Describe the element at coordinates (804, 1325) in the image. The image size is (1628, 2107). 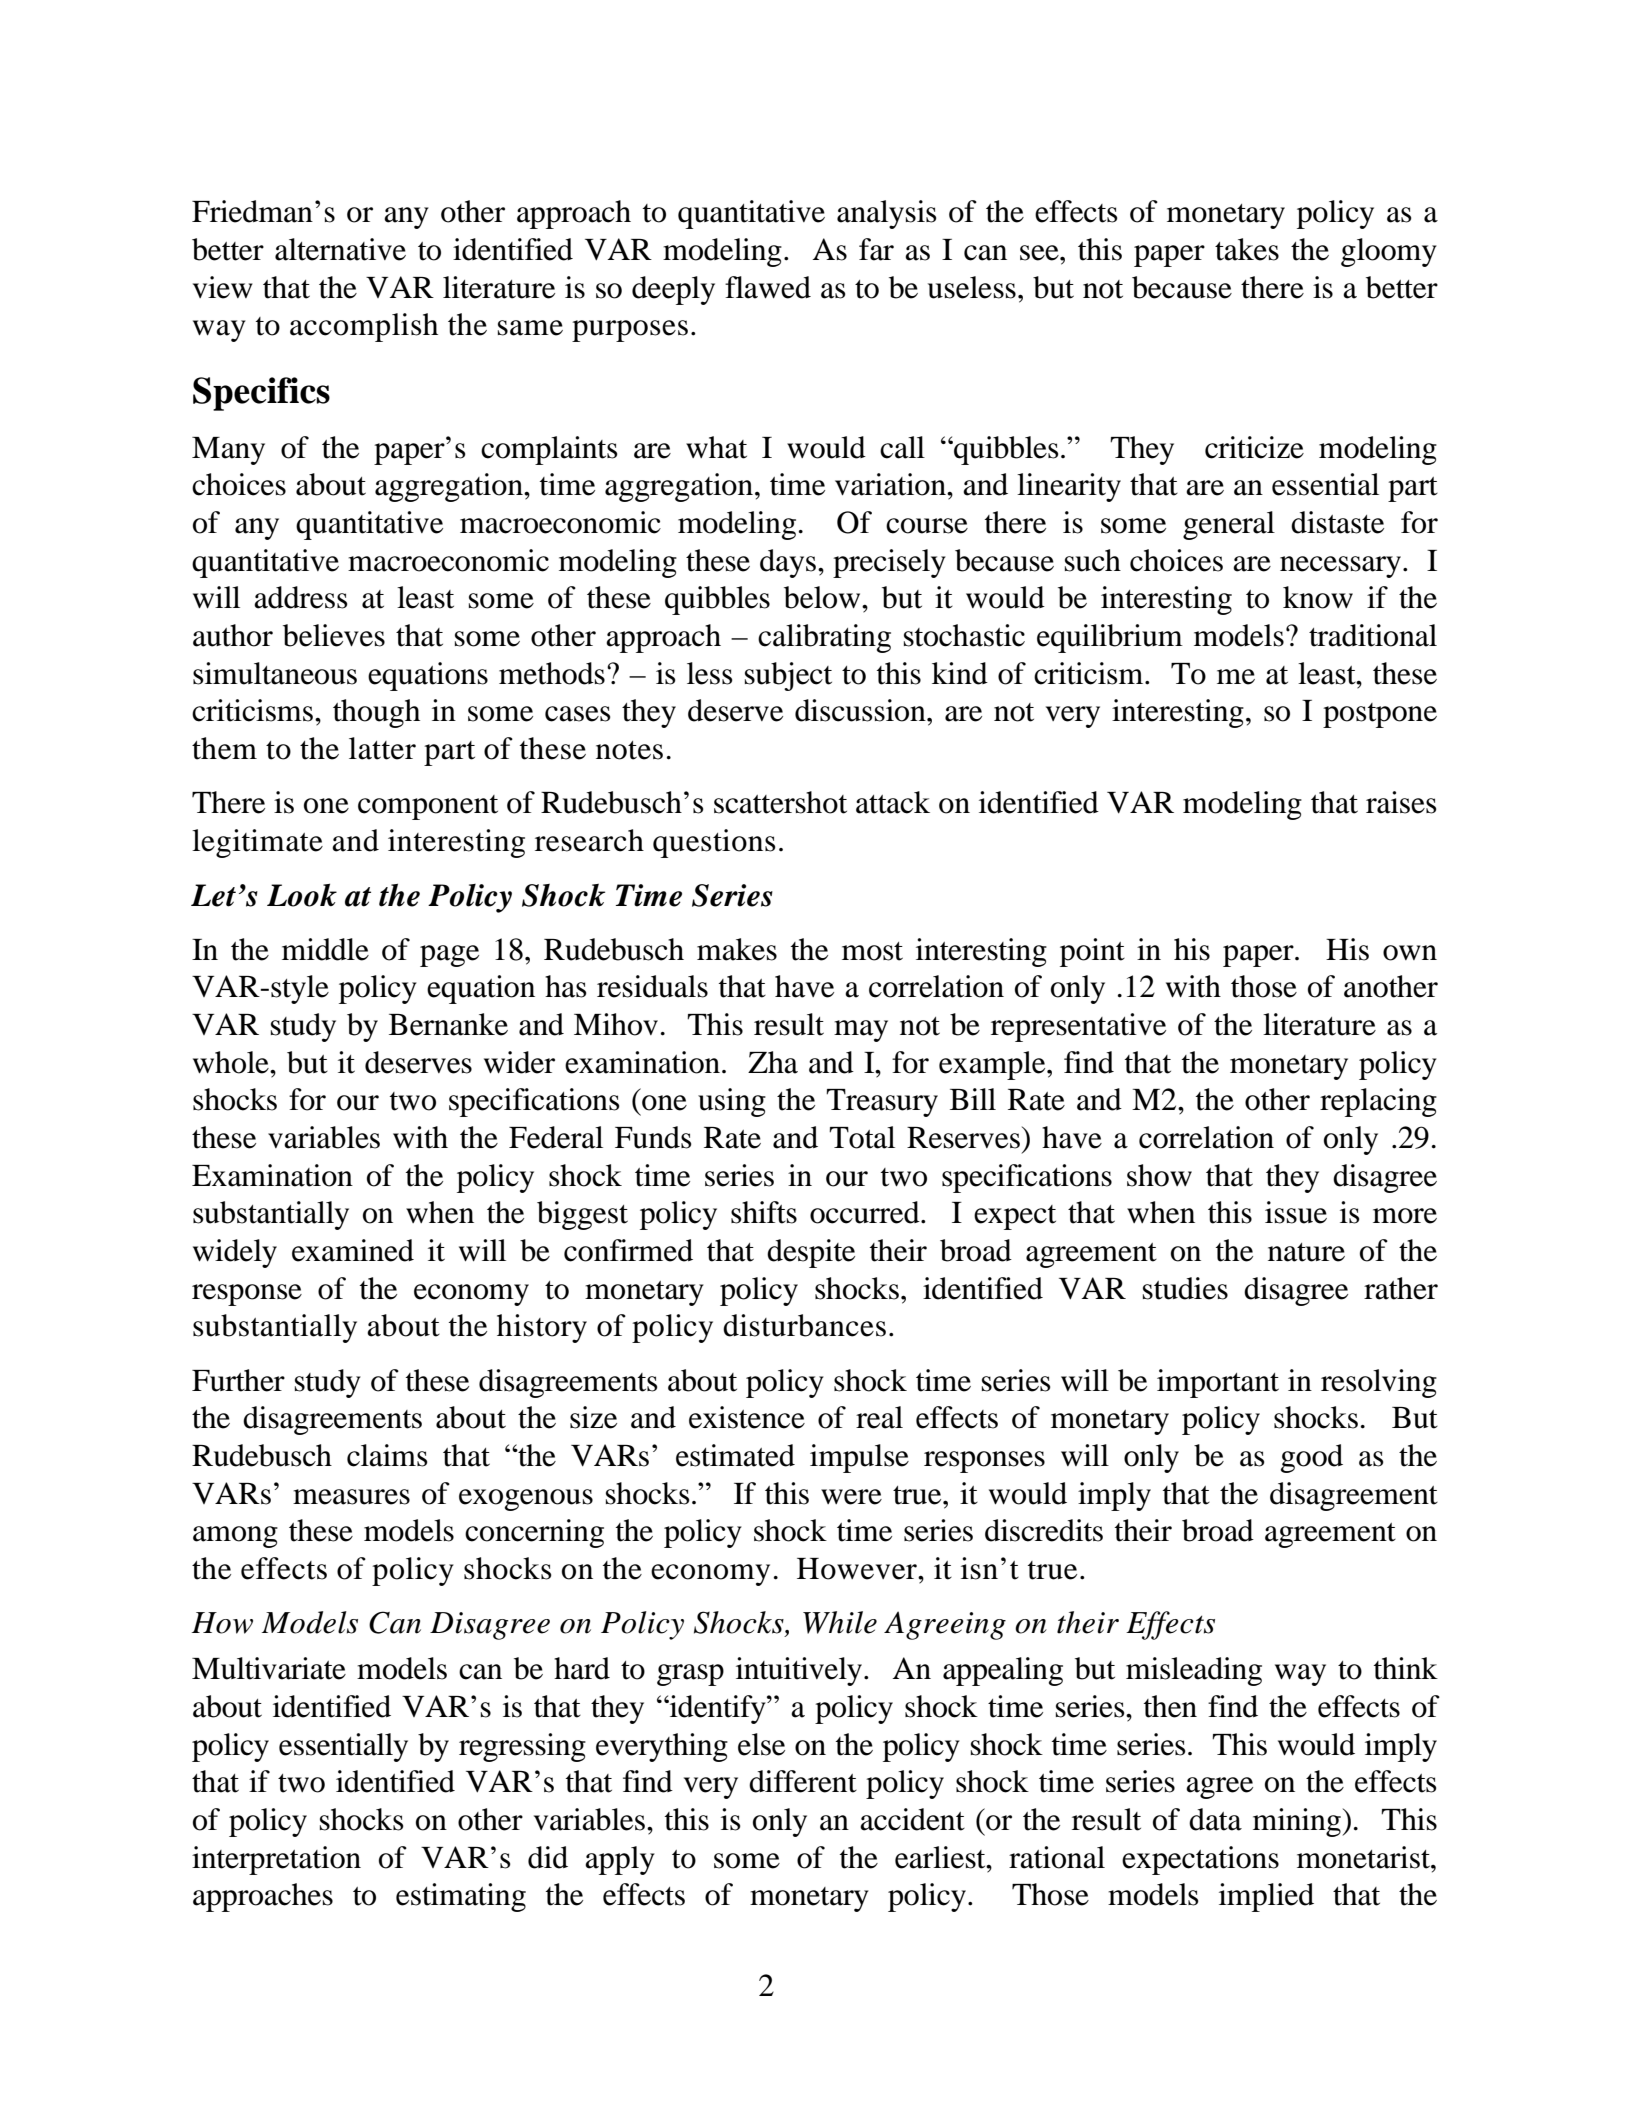
I see `disturbances` at that location.
